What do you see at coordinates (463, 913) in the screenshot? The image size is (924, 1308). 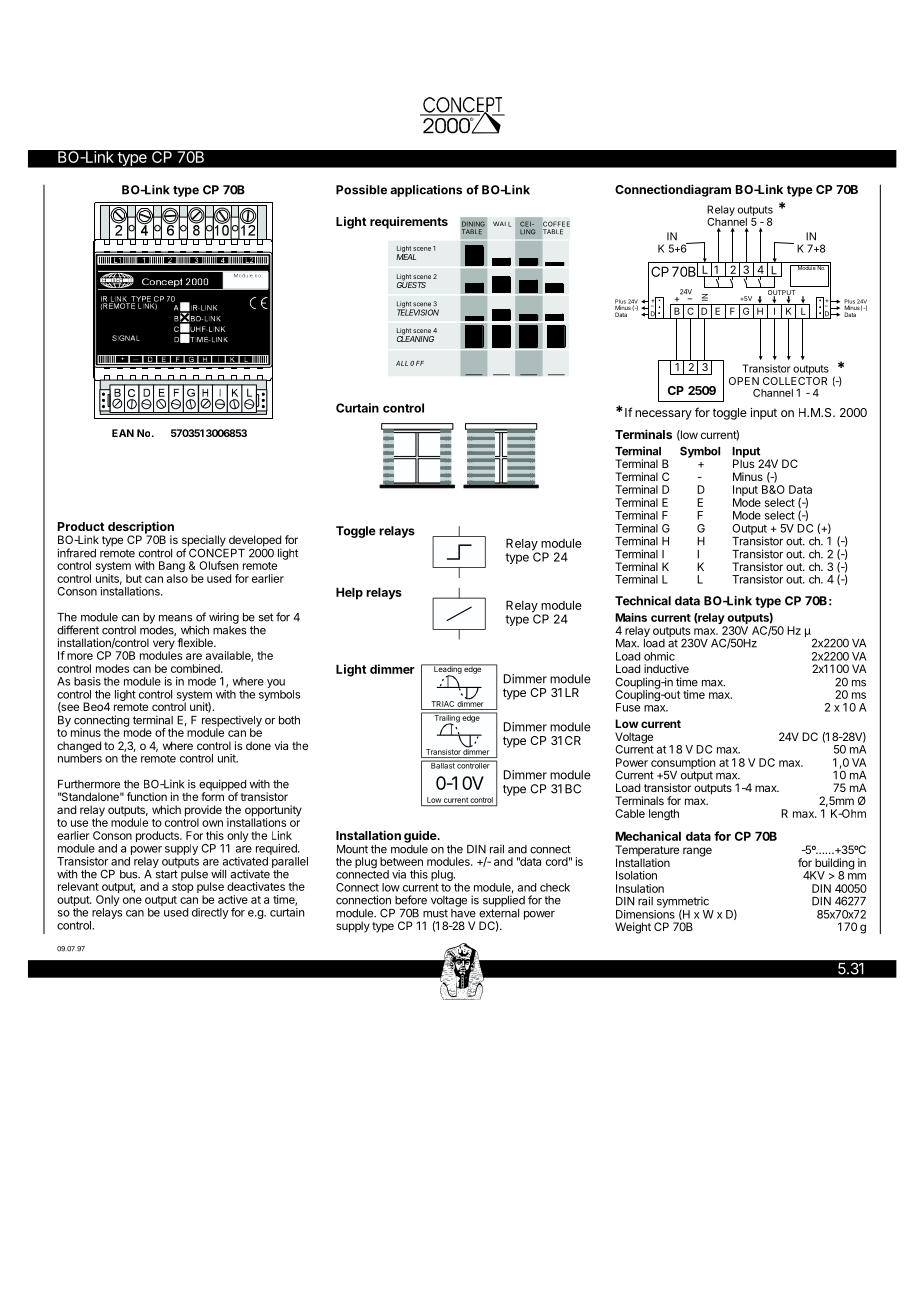 I see `have` at bounding box center [463, 913].
